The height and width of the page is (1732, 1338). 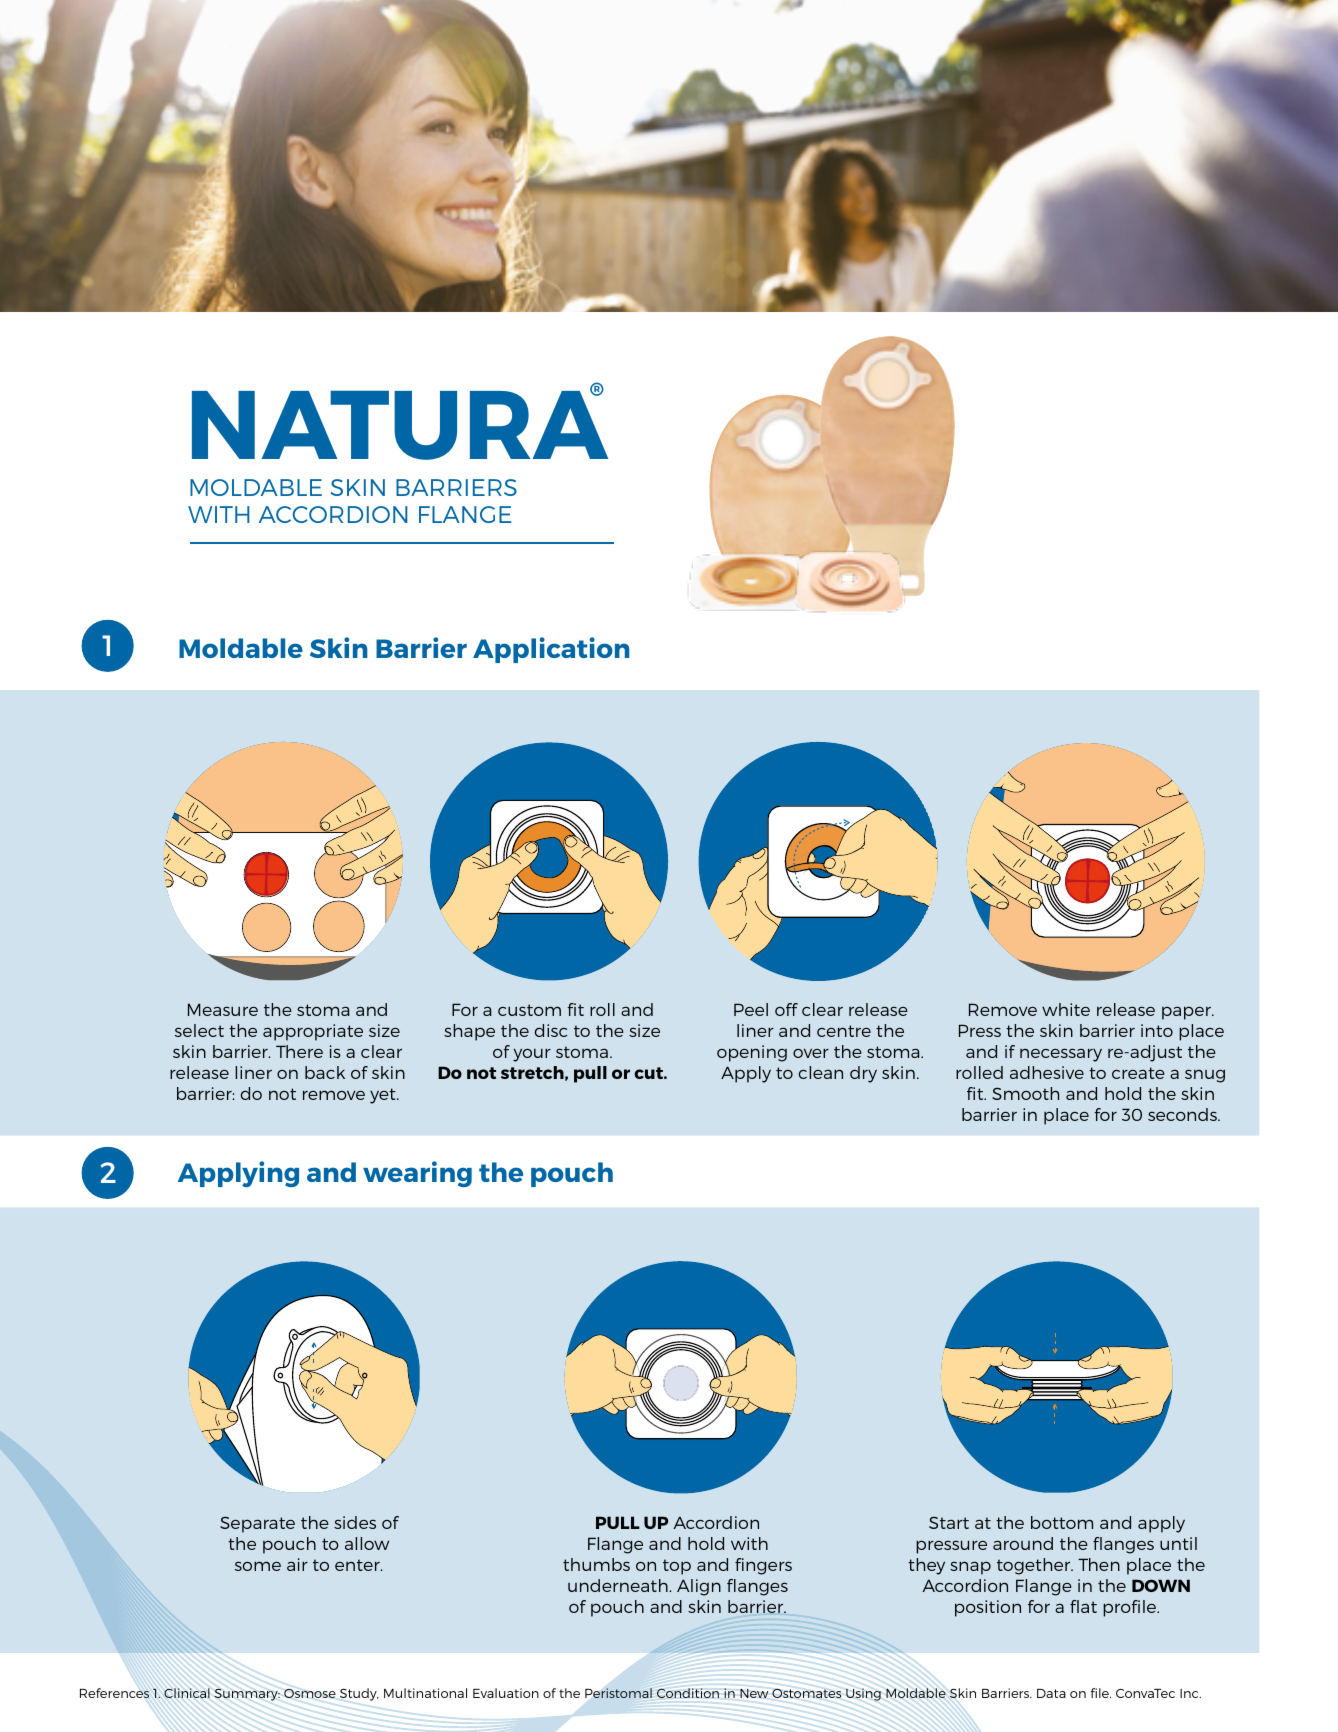 I want to click on Measure, so click(x=223, y=1009).
